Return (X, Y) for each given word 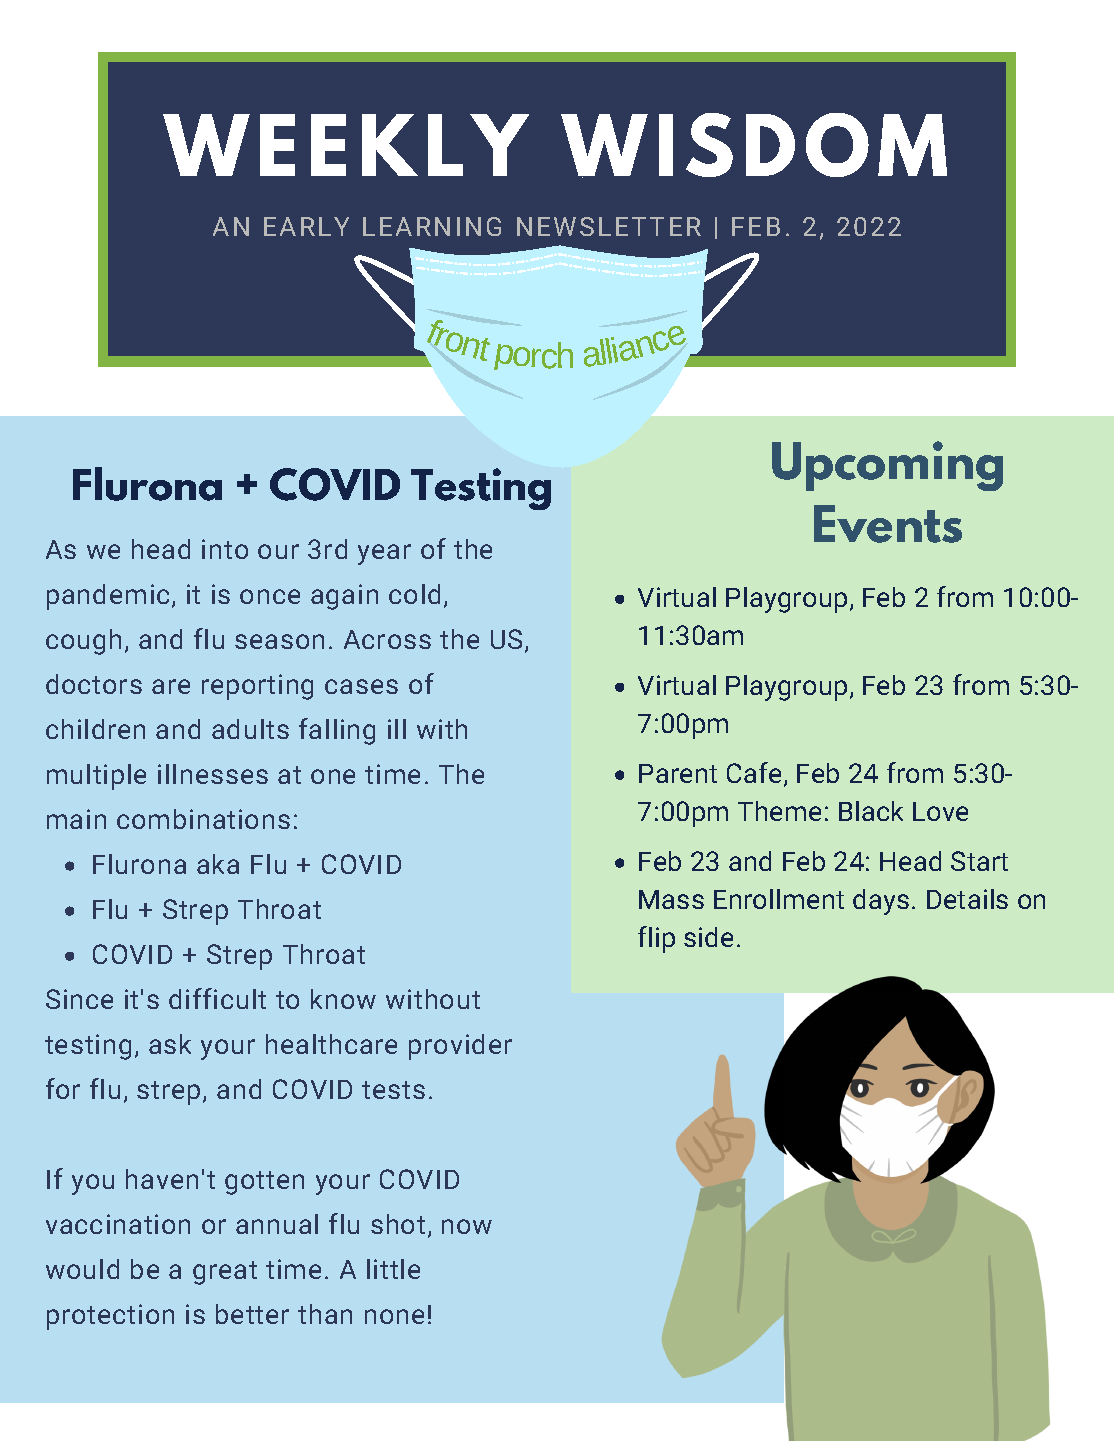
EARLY (306, 226)
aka (218, 864)
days (881, 902)
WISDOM (754, 145)
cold (414, 594)
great (225, 1273)
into (225, 549)
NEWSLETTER (609, 226)
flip (656, 939)
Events (888, 524)
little (393, 1269)
